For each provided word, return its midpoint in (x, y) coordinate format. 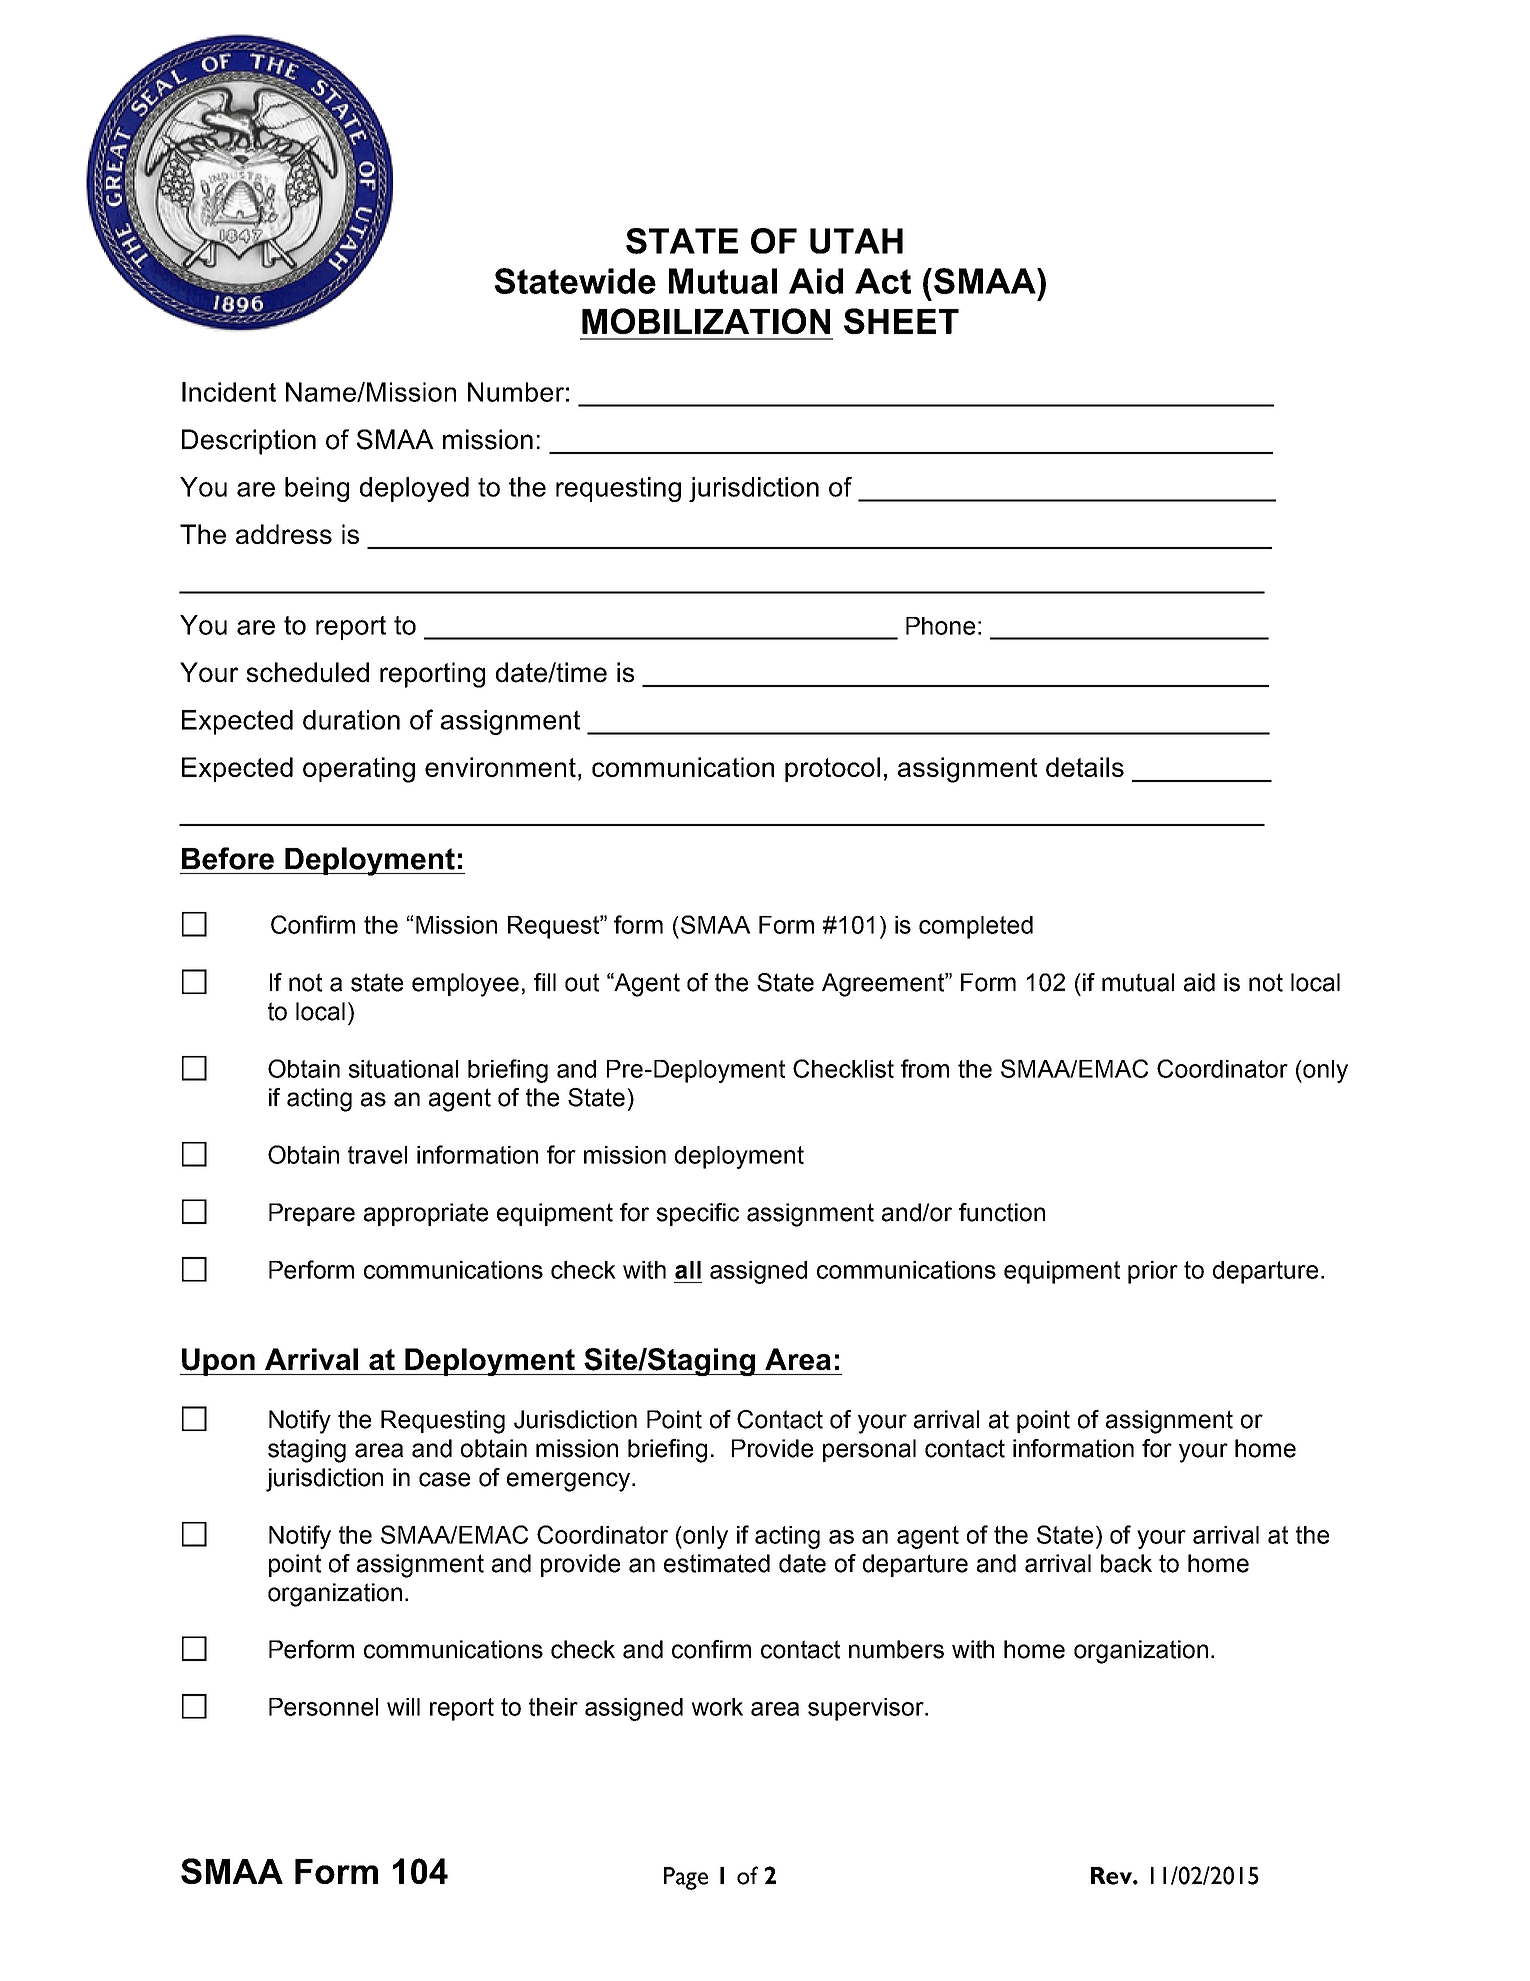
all (688, 1270)
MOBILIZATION (706, 321)
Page (686, 1878)
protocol (832, 769)
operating (359, 770)
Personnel (323, 1707)
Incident (229, 392)
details (1085, 767)
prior (1153, 1272)
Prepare (312, 1214)
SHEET (901, 321)
